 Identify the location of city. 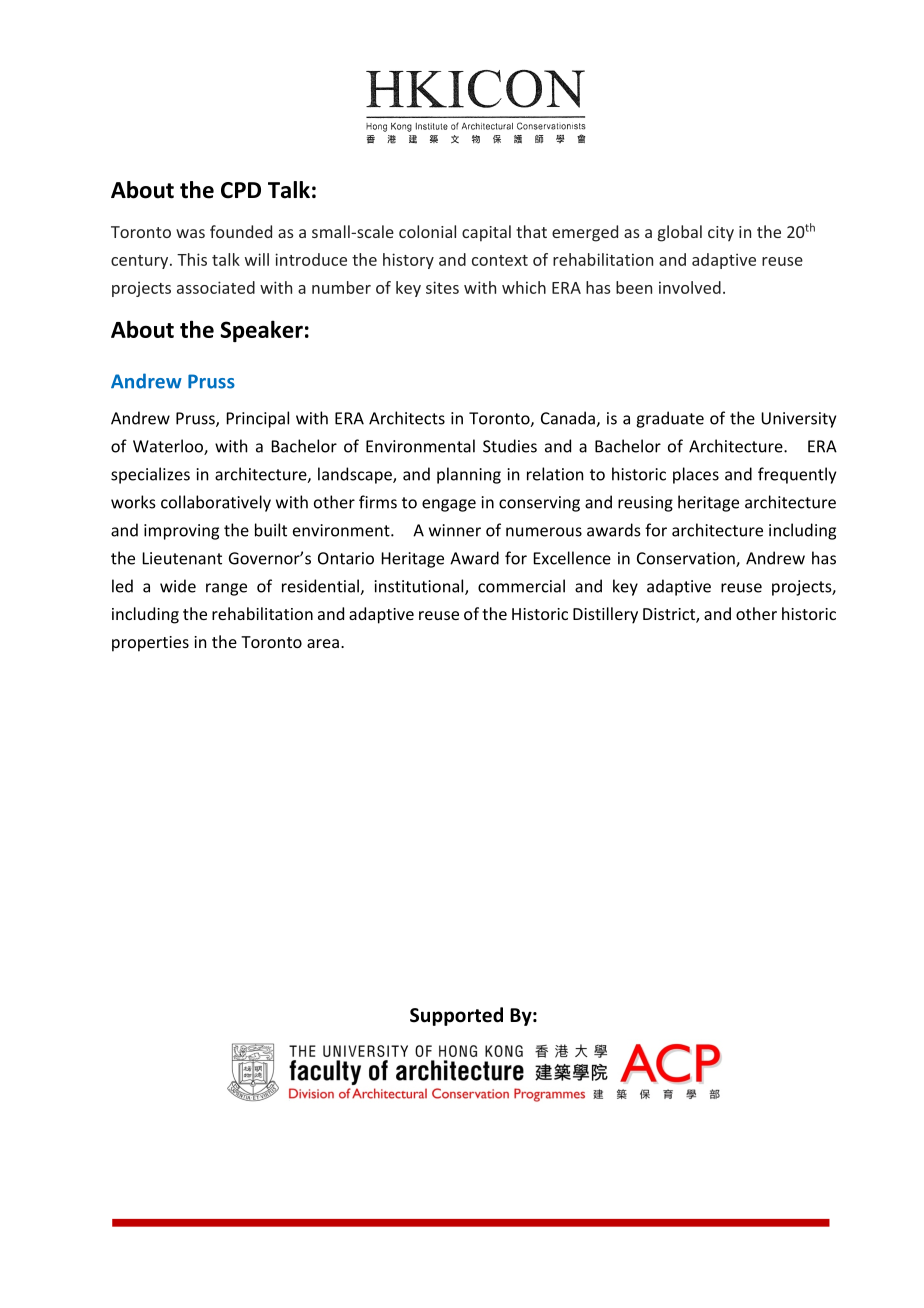
(721, 234).
